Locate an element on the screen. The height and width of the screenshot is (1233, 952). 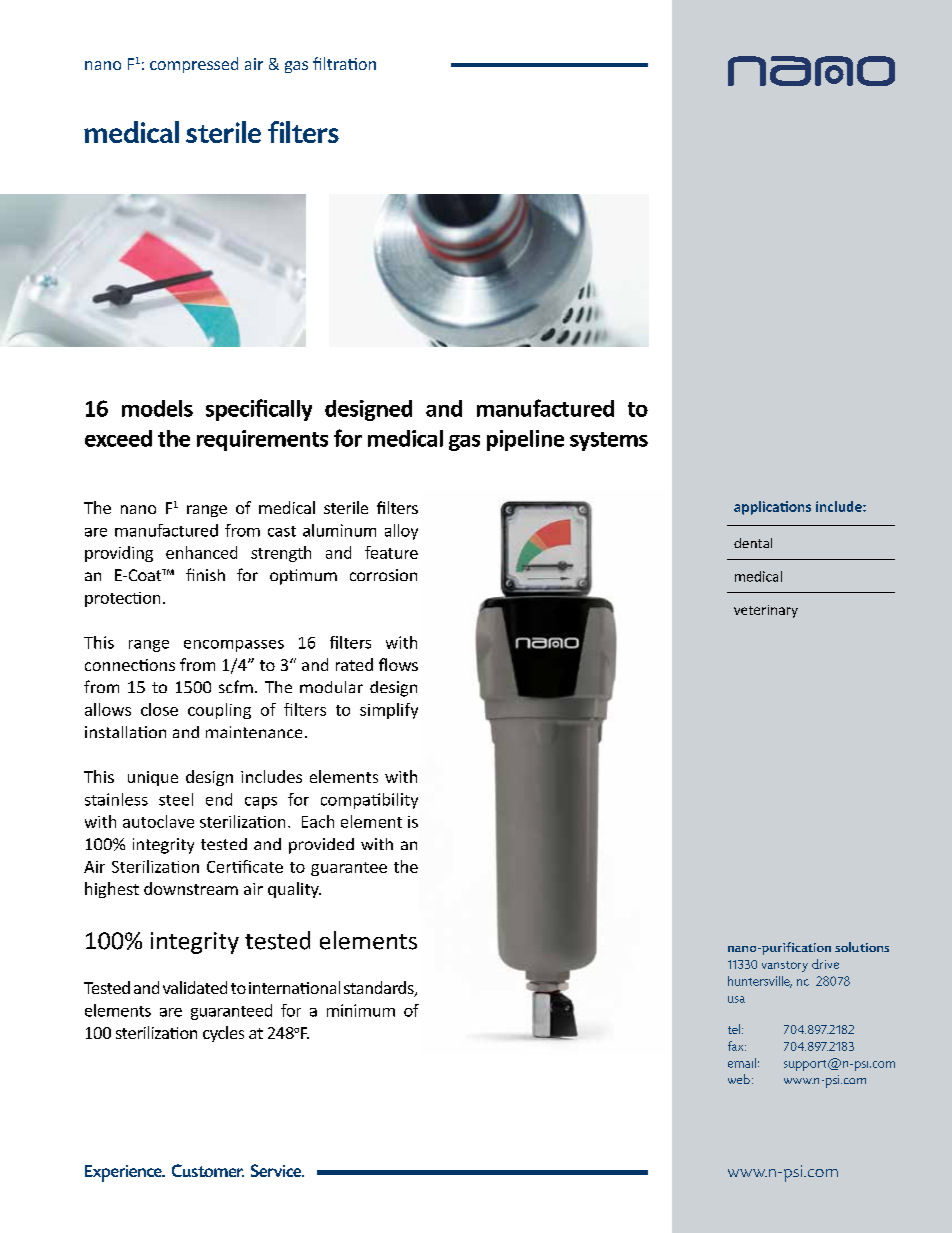
systems is located at coordinates (609, 441).
